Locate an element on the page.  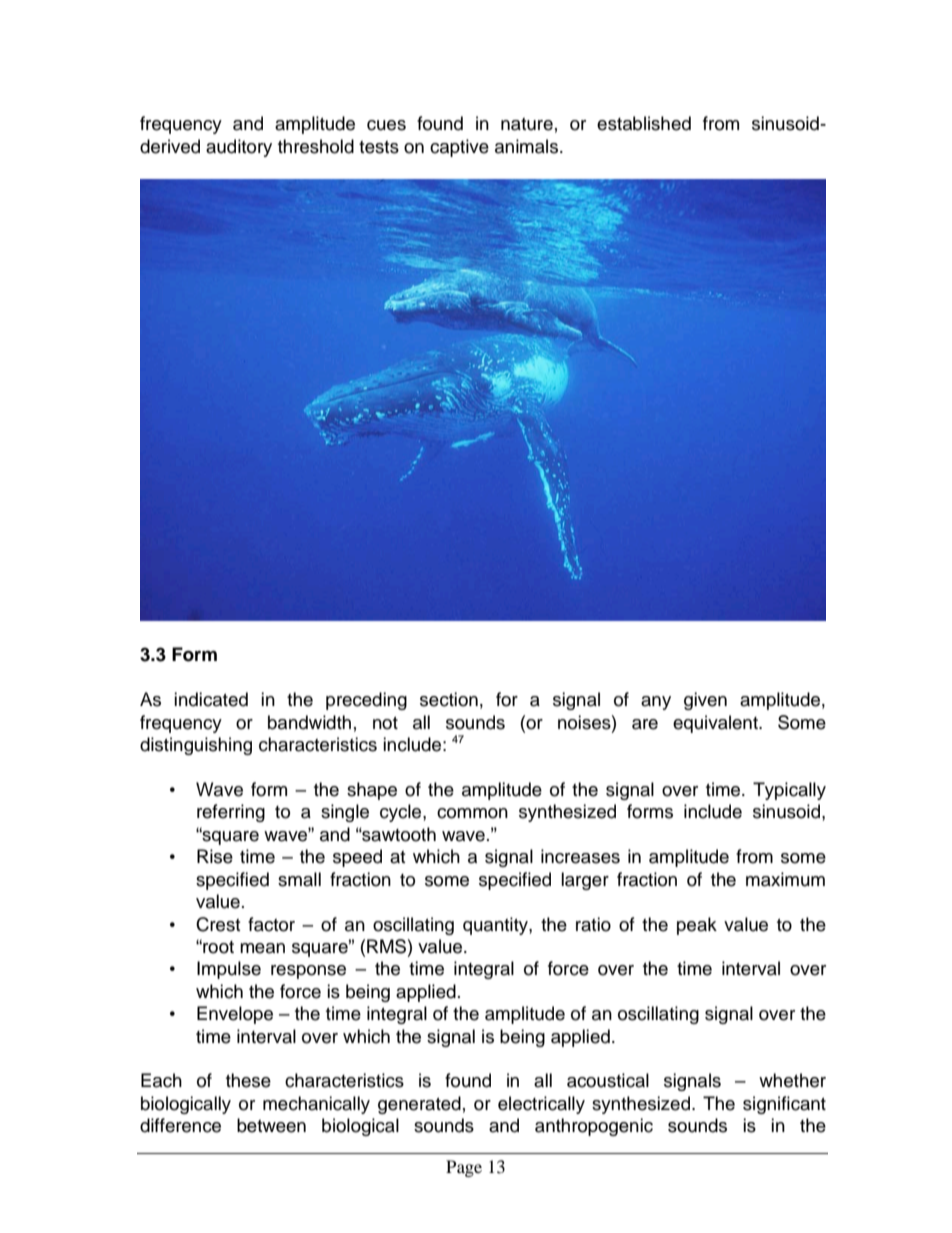
any is located at coordinates (656, 703).
